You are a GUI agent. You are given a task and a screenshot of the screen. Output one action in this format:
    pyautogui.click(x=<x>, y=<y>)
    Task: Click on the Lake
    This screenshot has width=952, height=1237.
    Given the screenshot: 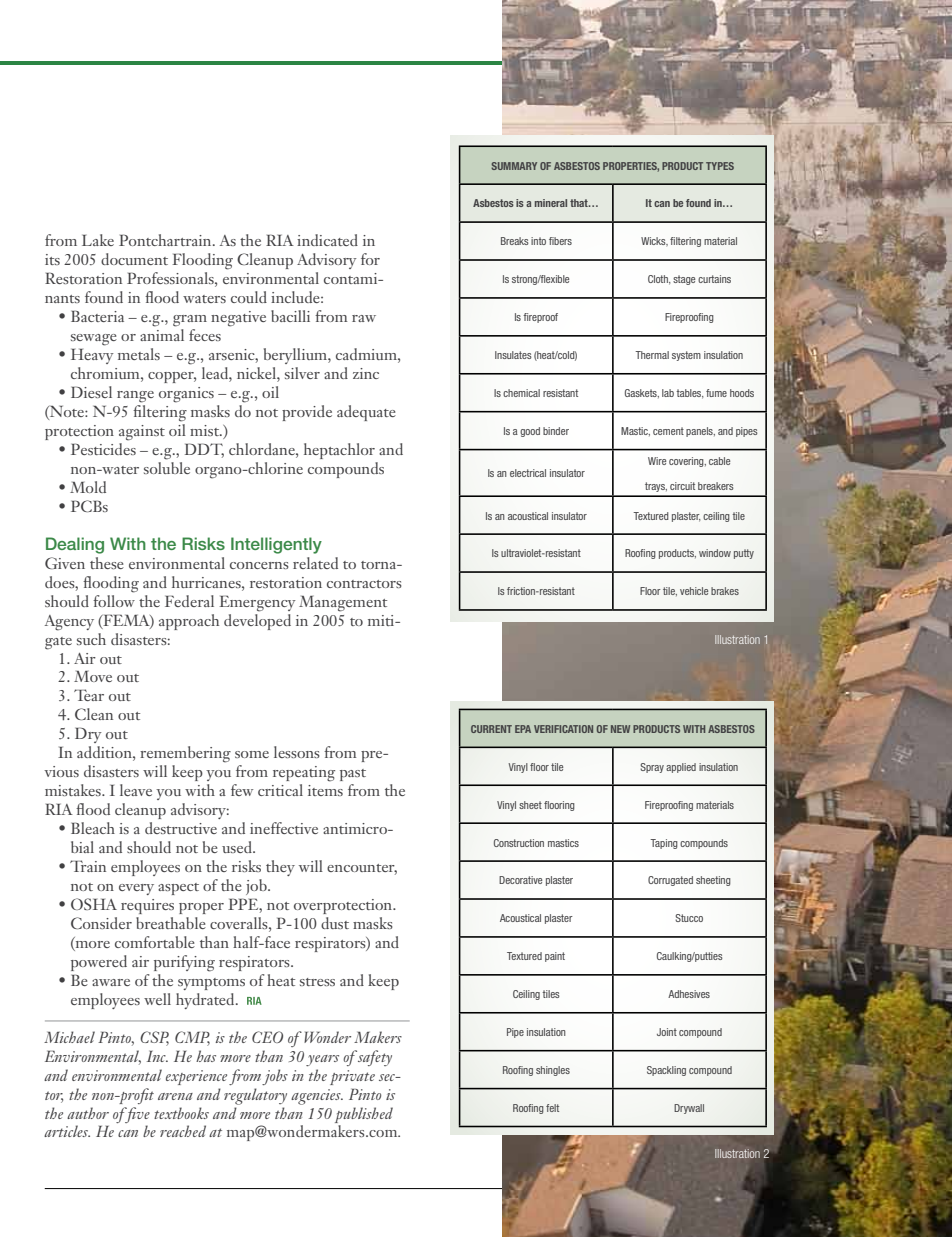 What is the action you would take?
    pyautogui.click(x=98, y=240)
